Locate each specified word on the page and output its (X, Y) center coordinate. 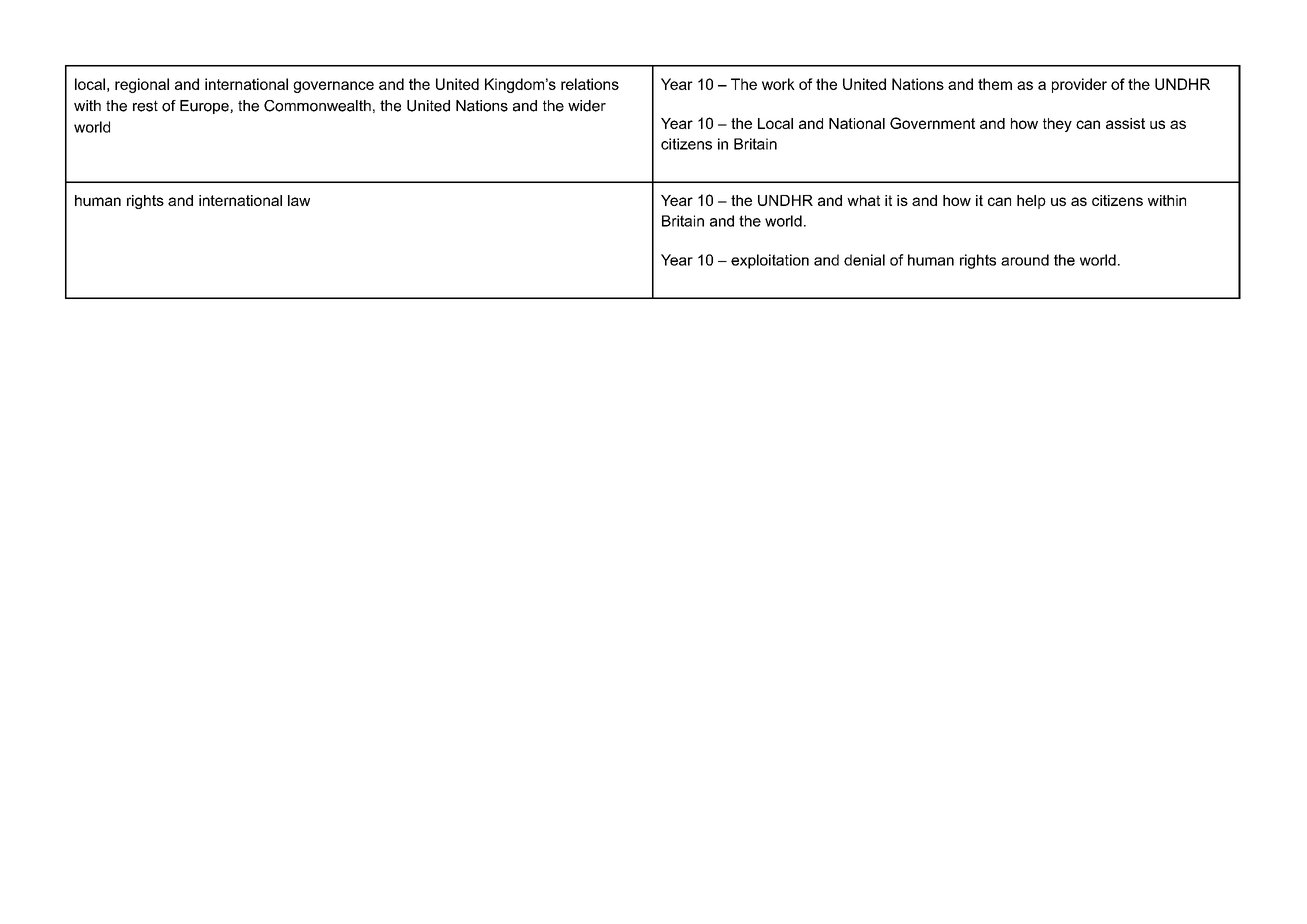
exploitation (770, 261)
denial (864, 260)
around (1025, 260)
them (995, 84)
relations (590, 84)
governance (333, 87)
